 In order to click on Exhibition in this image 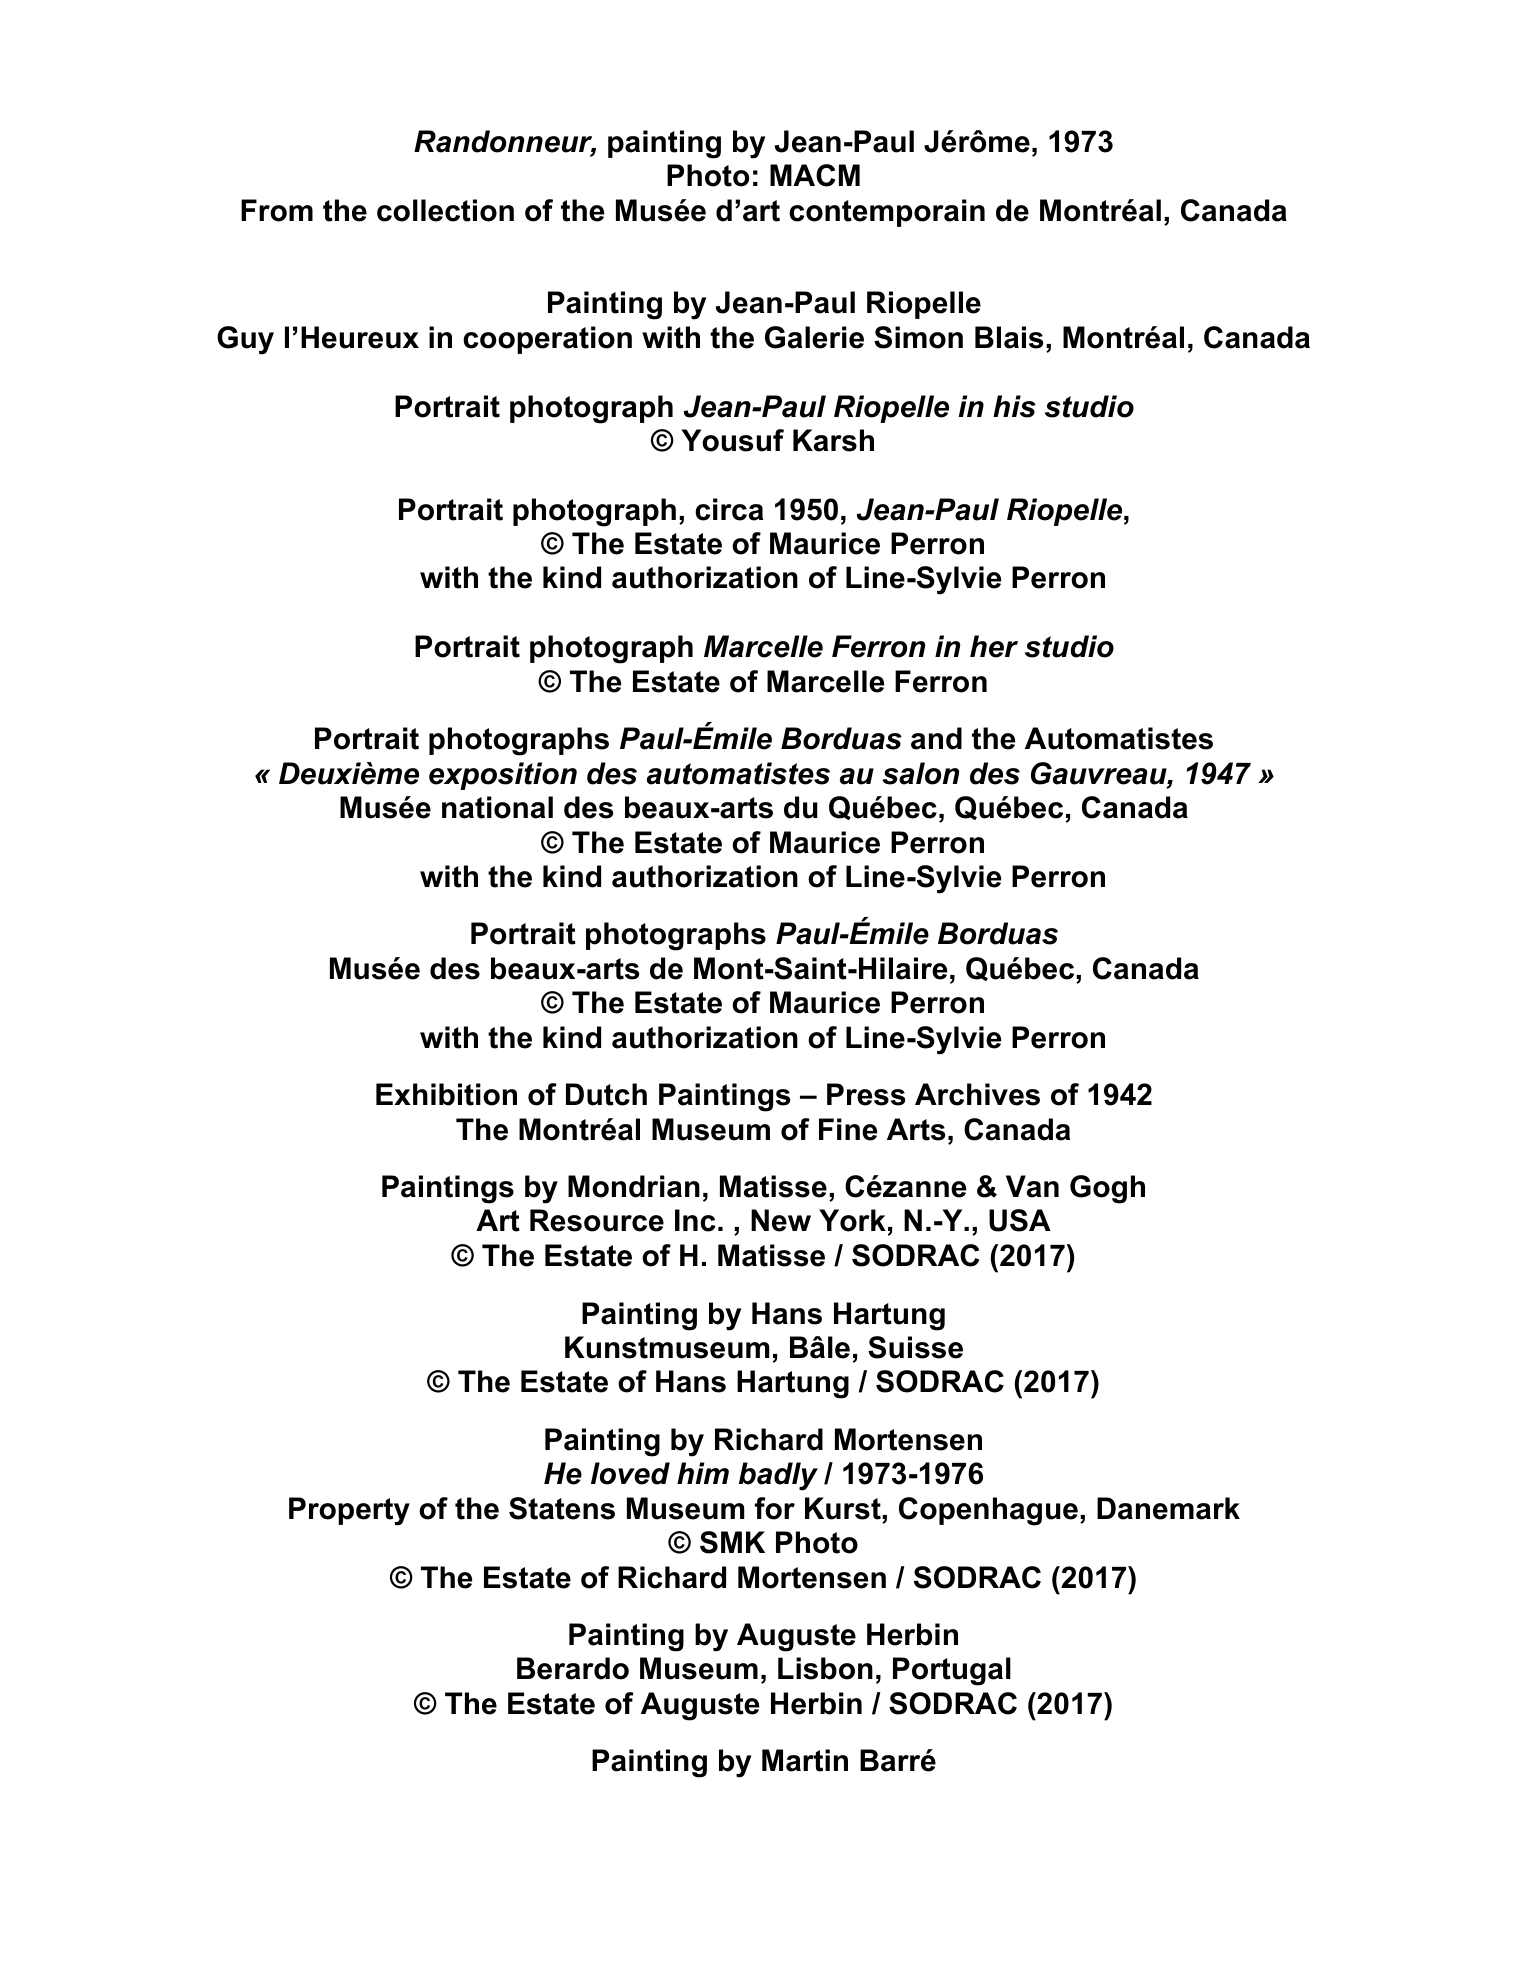, I will do `click(446, 1094)`.
